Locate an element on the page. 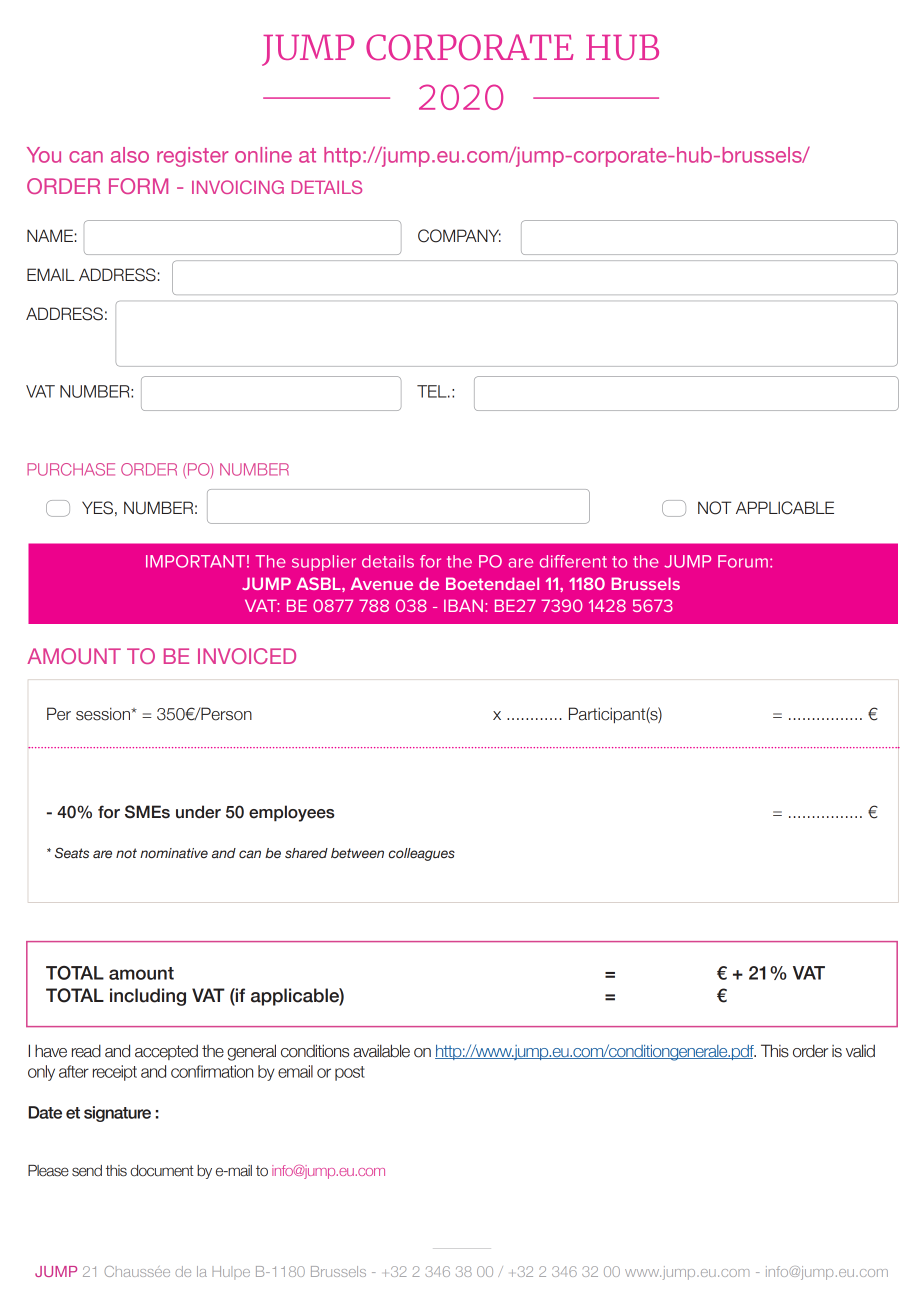  INVOICED is located at coordinates (247, 656).
